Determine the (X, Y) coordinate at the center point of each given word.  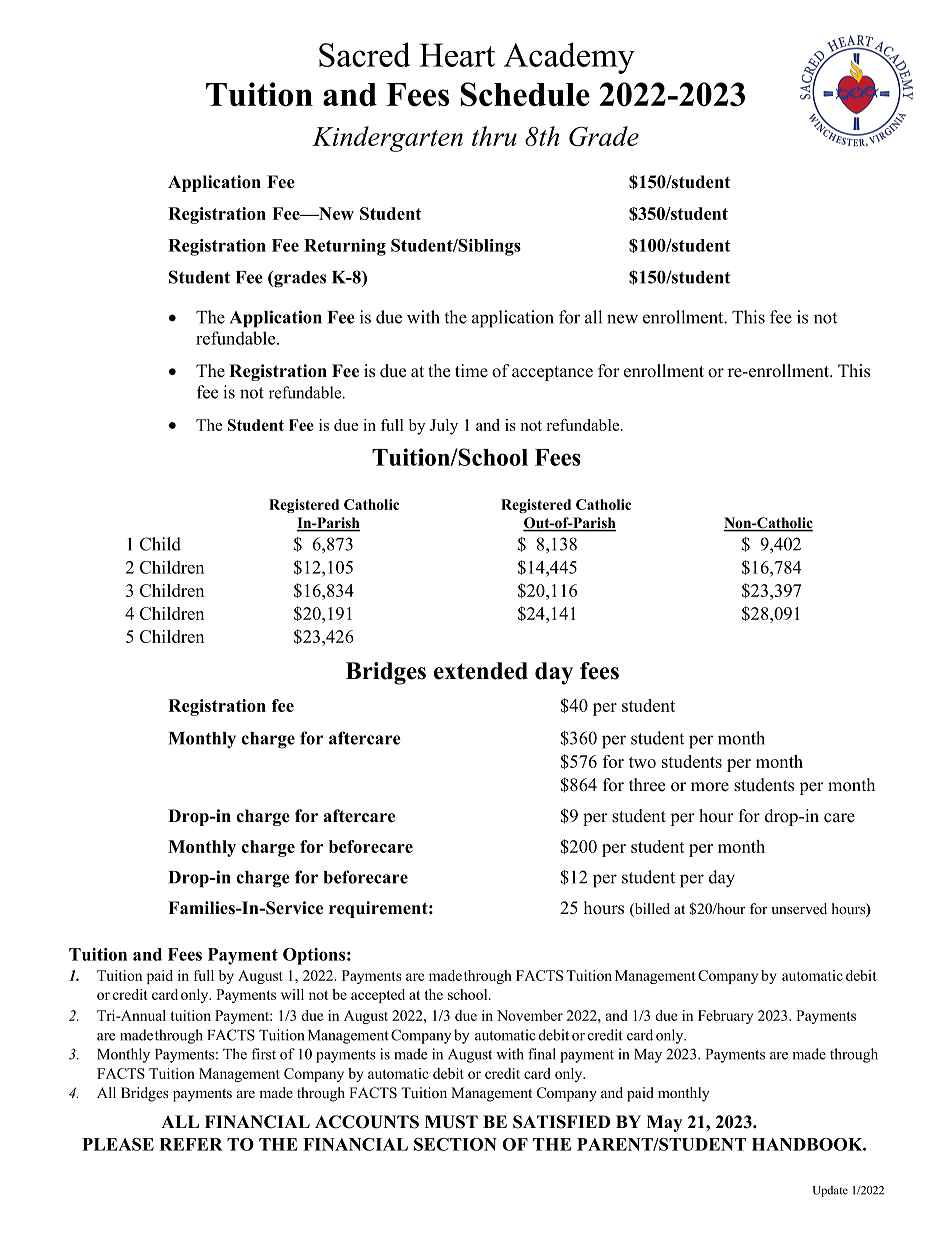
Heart (457, 55)
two (642, 762)
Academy (569, 58)
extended (481, 671)
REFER (191, 1144)
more (710, 787)
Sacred (364, 54)
